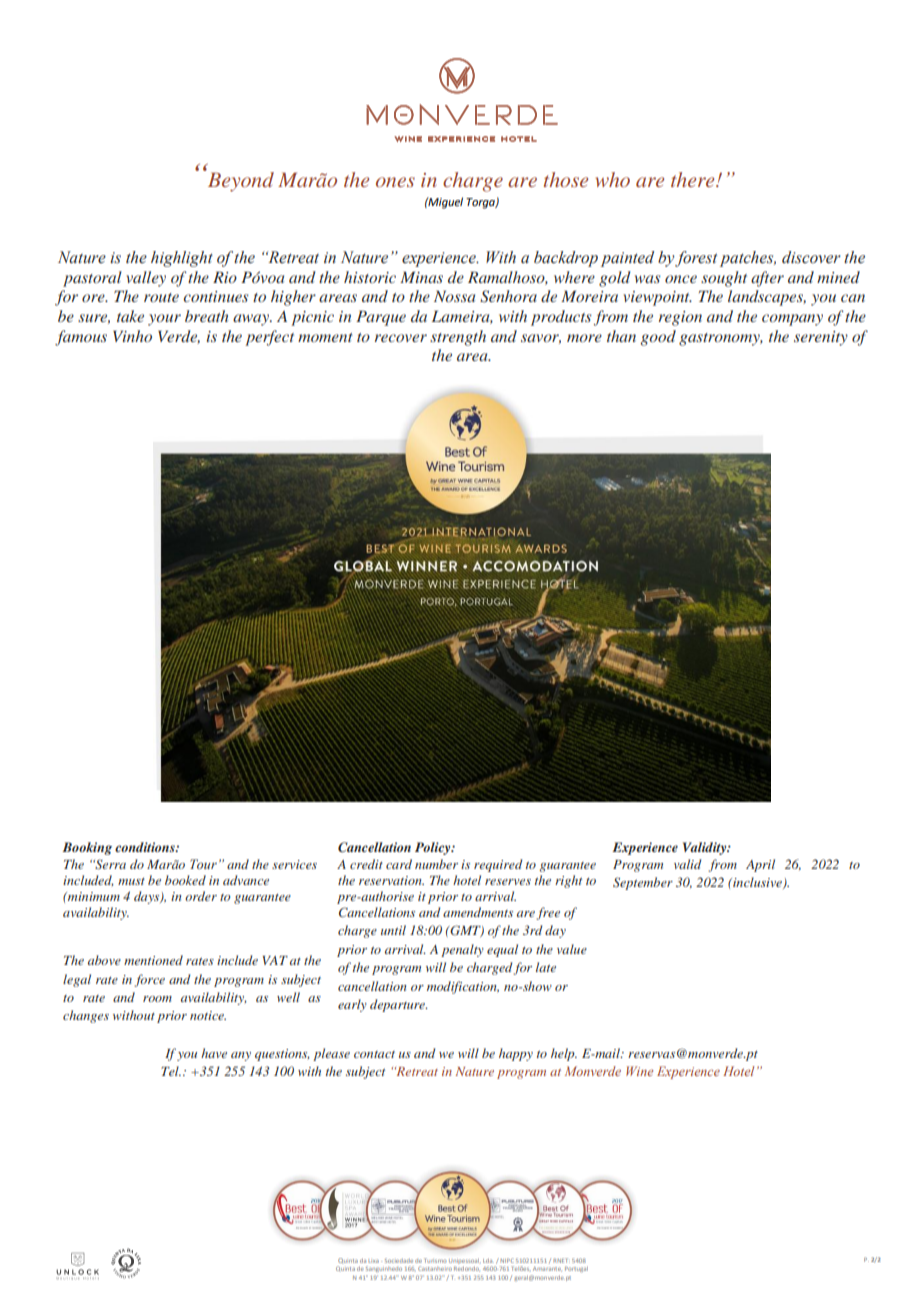  What do you see at coordinates (214, 1053) in the screenshot?
I see `have` at bounding box center [214, 1053].
